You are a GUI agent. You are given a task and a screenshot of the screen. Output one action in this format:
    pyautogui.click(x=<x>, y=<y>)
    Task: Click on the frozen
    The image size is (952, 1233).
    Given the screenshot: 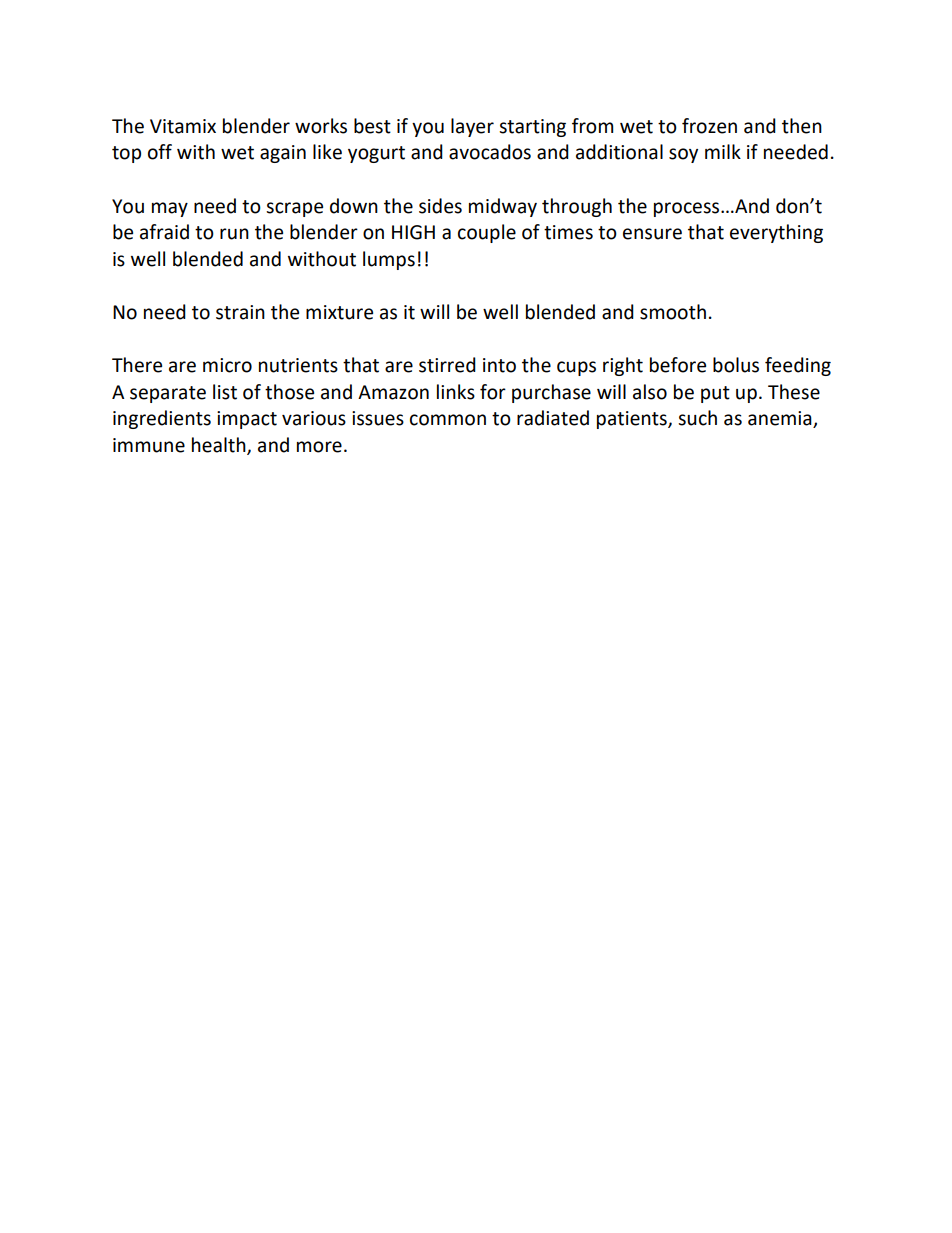 What is the action you would take?
    pyautogui.click(x=709, y=126)
